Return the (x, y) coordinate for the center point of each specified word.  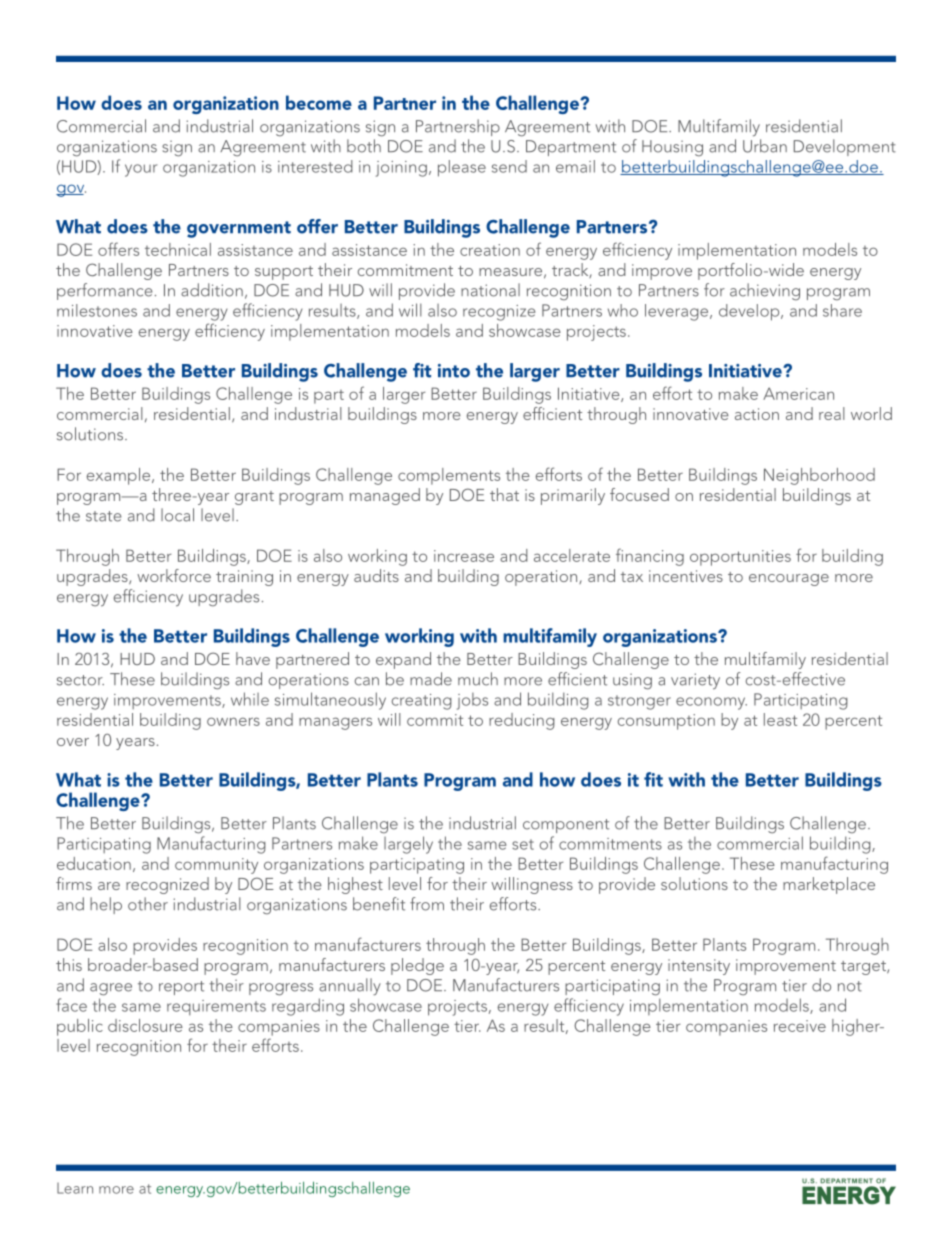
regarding (308, 1007)
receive (800, 1026)
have (253, 658)
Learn (75, 1188)
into (454, 371)
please (462, 168)
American (798, 393)
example (120, 476)
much (478, 679)
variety (695, 681)
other (148, 904)
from (427, 904)
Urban (765, 146)
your (141, 170)
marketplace (829, 885)
